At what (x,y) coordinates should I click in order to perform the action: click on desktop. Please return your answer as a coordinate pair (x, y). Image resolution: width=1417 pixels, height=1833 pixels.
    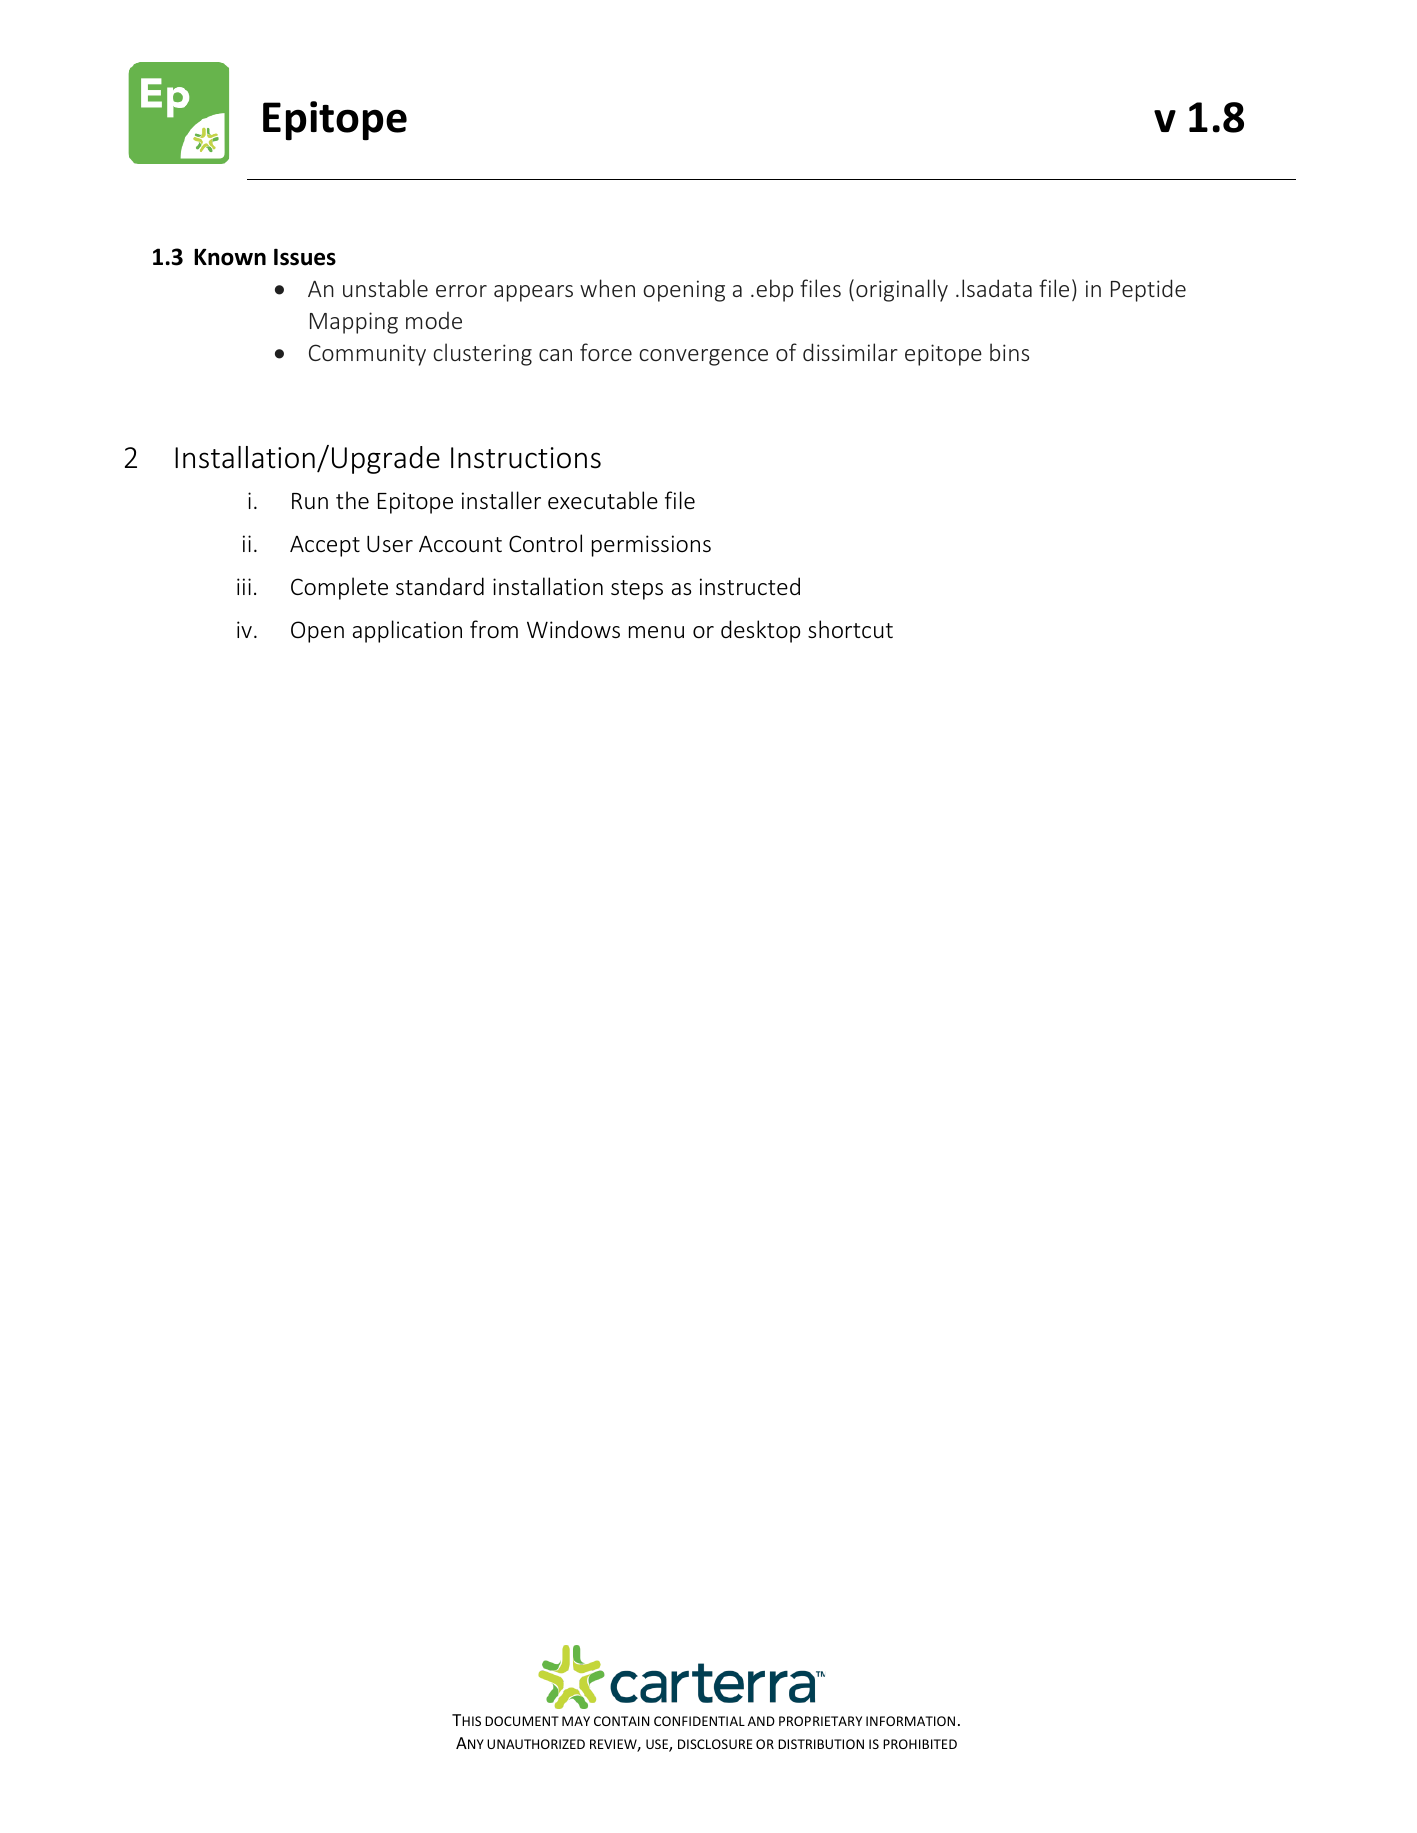
    Looking at the image, I should click on (760, 631).
